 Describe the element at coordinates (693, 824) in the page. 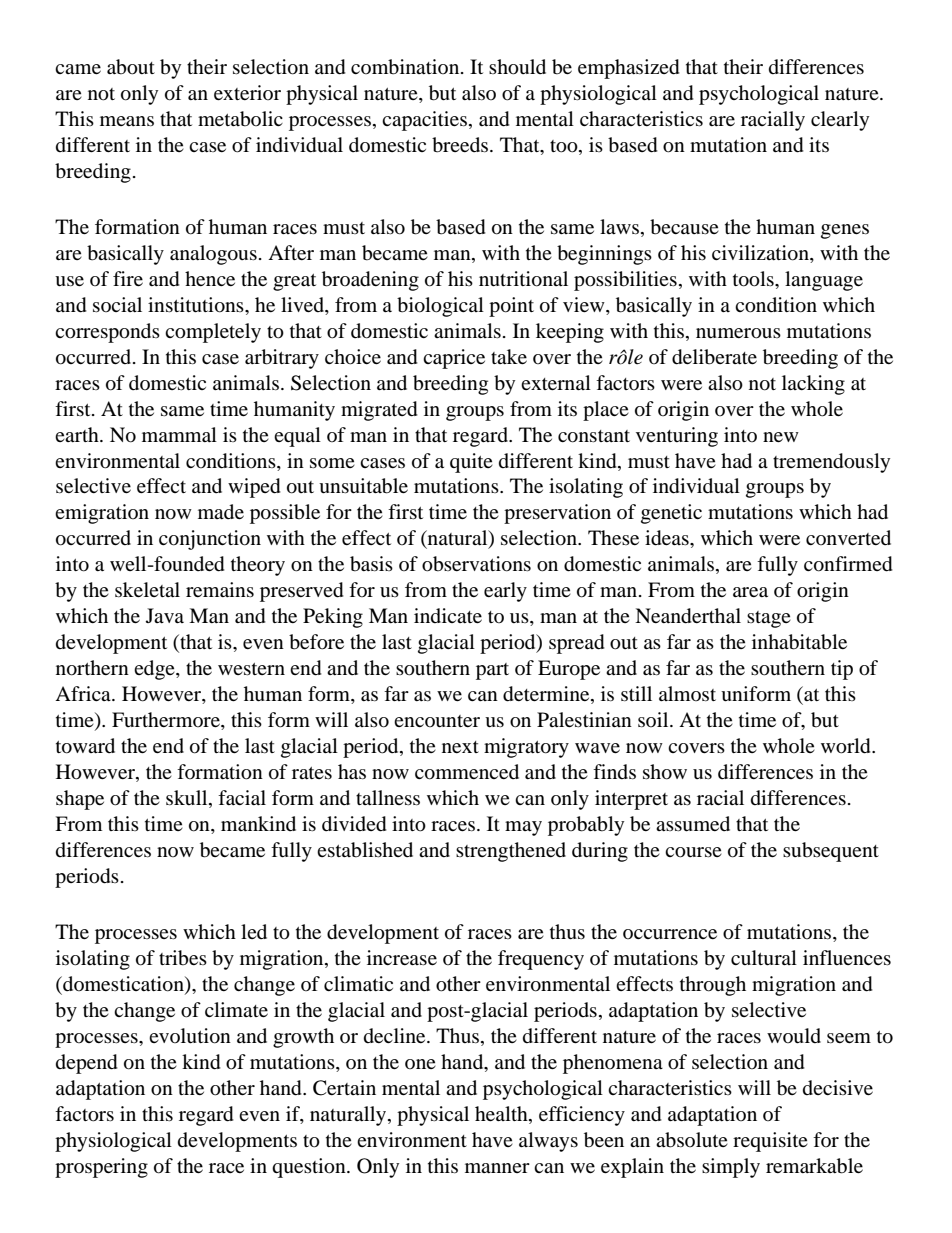

I see `assumed` at that location.
